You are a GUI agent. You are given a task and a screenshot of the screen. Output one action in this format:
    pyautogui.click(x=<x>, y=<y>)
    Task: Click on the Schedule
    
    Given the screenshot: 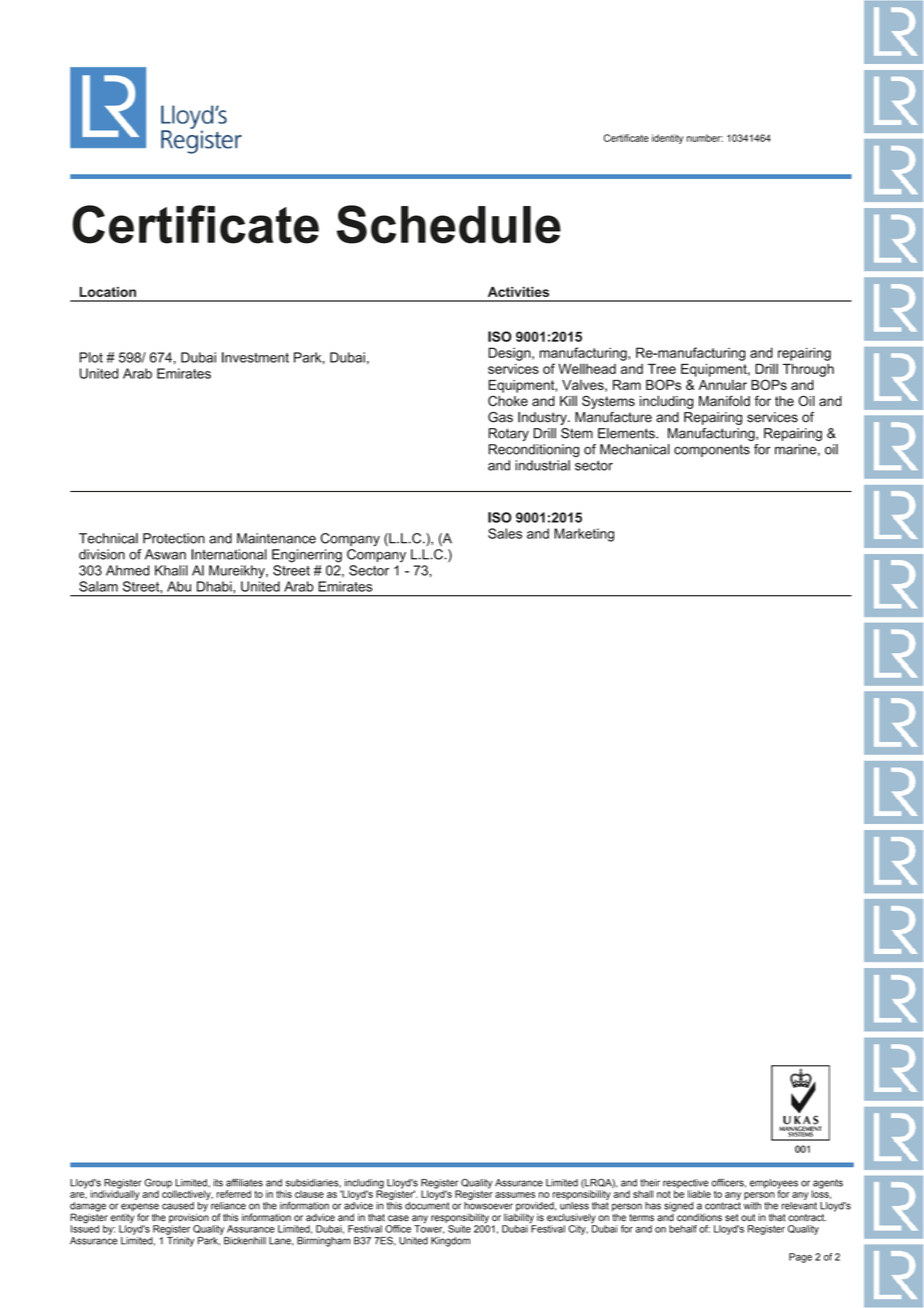 What is the action you would take?
    pyautogui.click(x=449, y=224)
